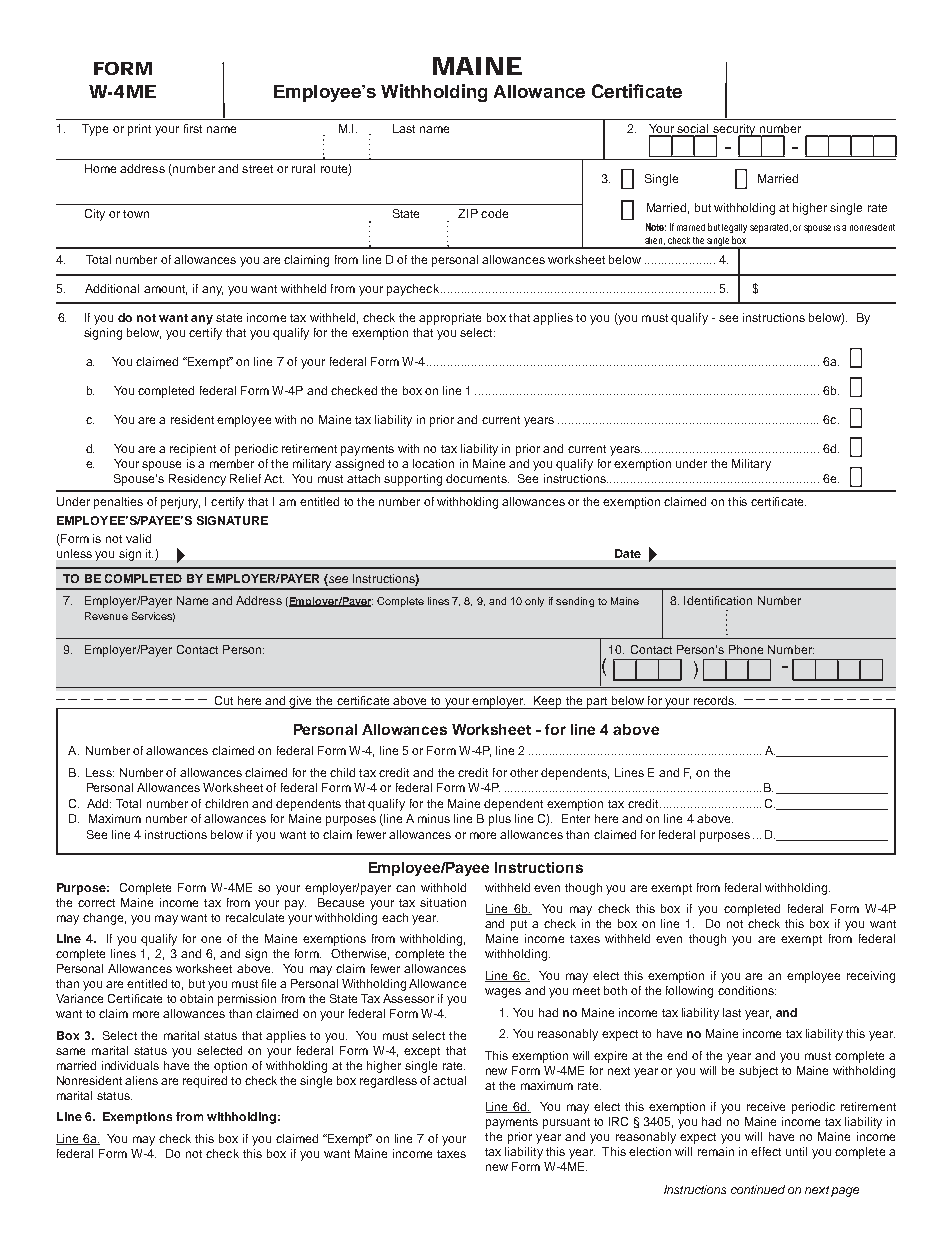  I want to click on plus, so click(500, 820).
